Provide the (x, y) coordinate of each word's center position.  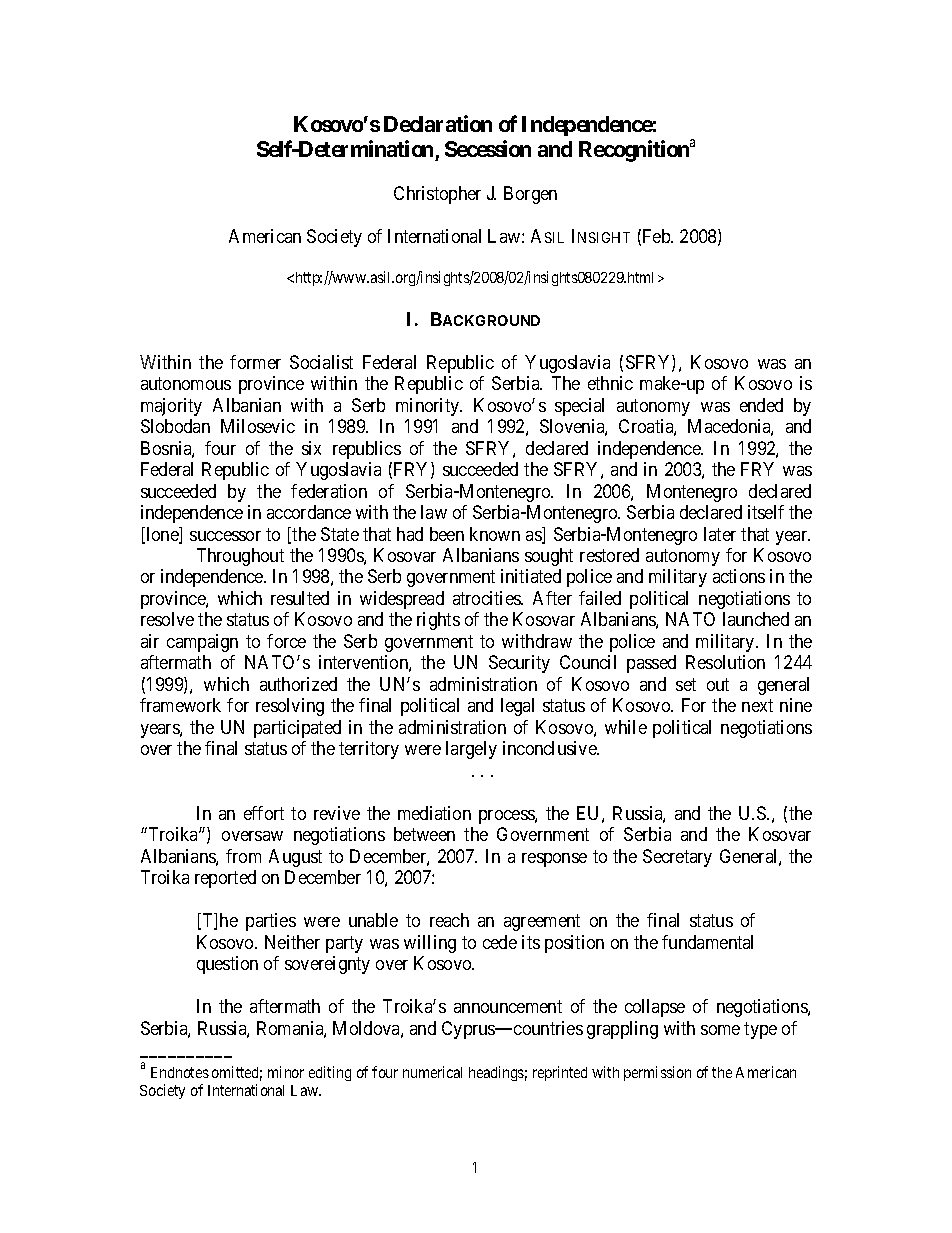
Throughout (240, 557)
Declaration (438, 123)
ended (761, 405)
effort (264, 813)
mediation (434, 813)
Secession (488, 148)
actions (739, 576)
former (255, 362)
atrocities (487, 598)
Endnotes (180, 1072)
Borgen (530, 195)
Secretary (677, 858)
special (579, 407)
